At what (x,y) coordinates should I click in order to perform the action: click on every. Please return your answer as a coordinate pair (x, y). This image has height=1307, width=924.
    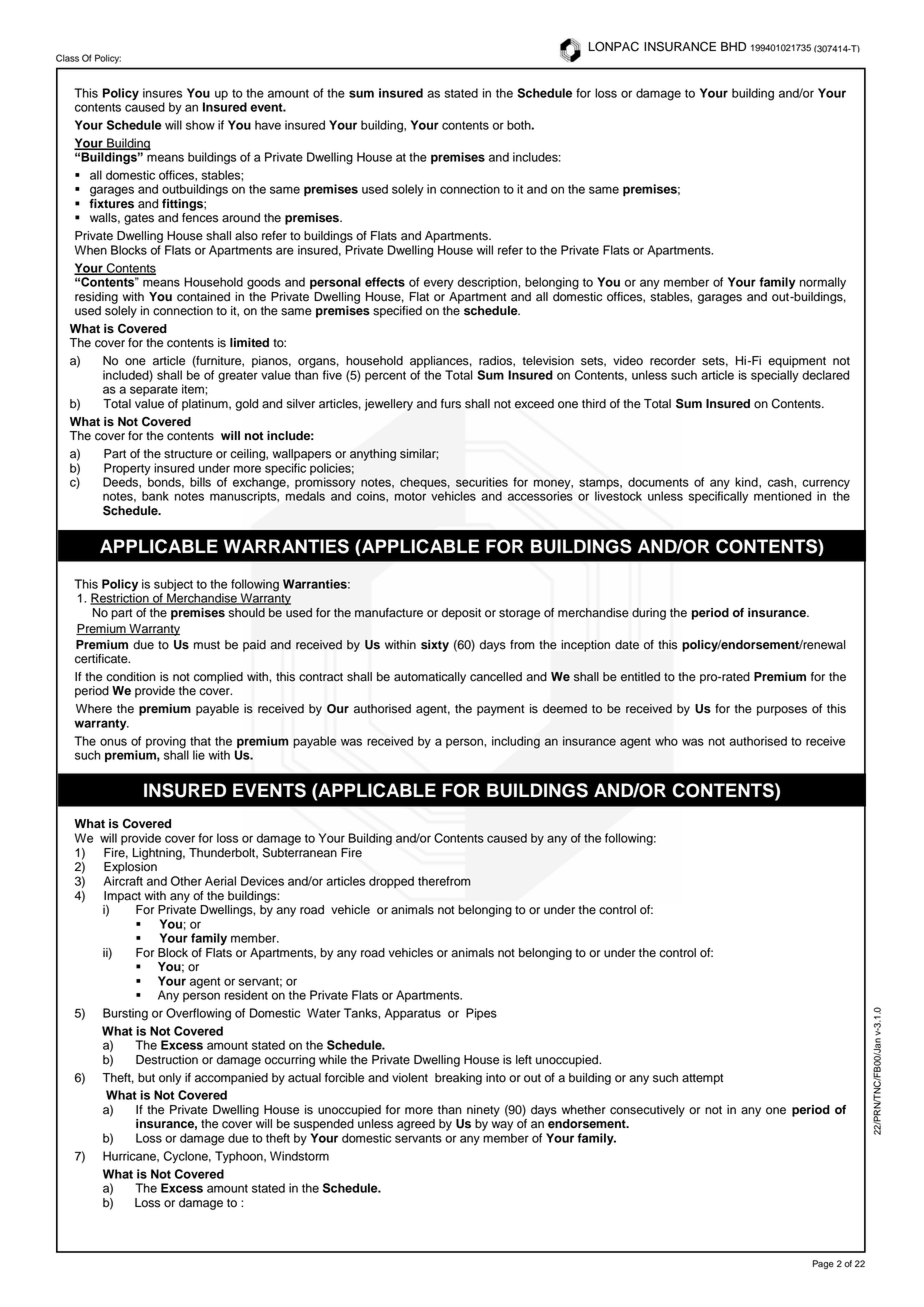
    Looking at the image, I should click on (439, 284).
